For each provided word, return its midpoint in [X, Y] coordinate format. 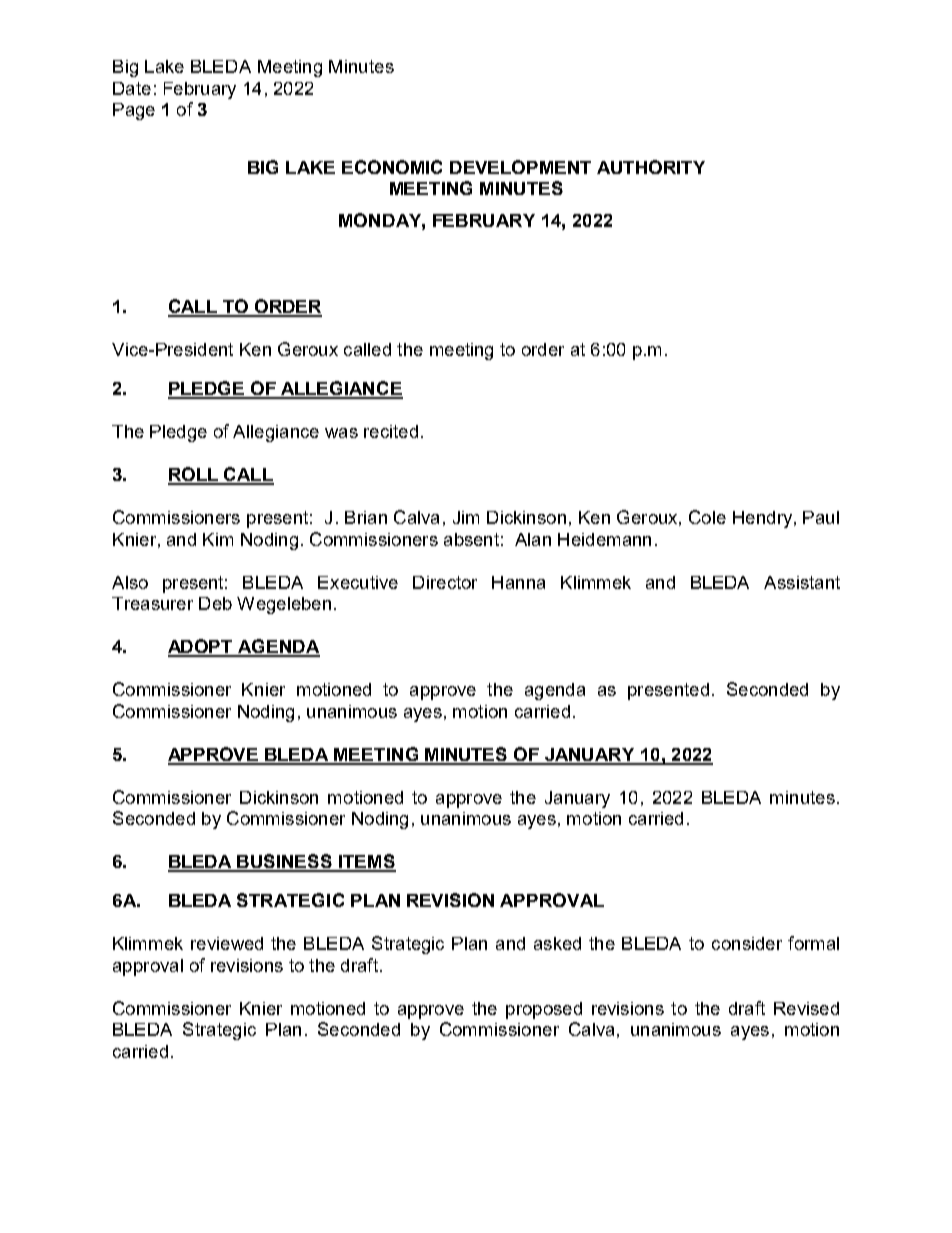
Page [134, 111]
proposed [544, 1010]
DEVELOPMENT [520, 167]
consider [747, 943]
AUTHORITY [651, 167]
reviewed [227, 943]
